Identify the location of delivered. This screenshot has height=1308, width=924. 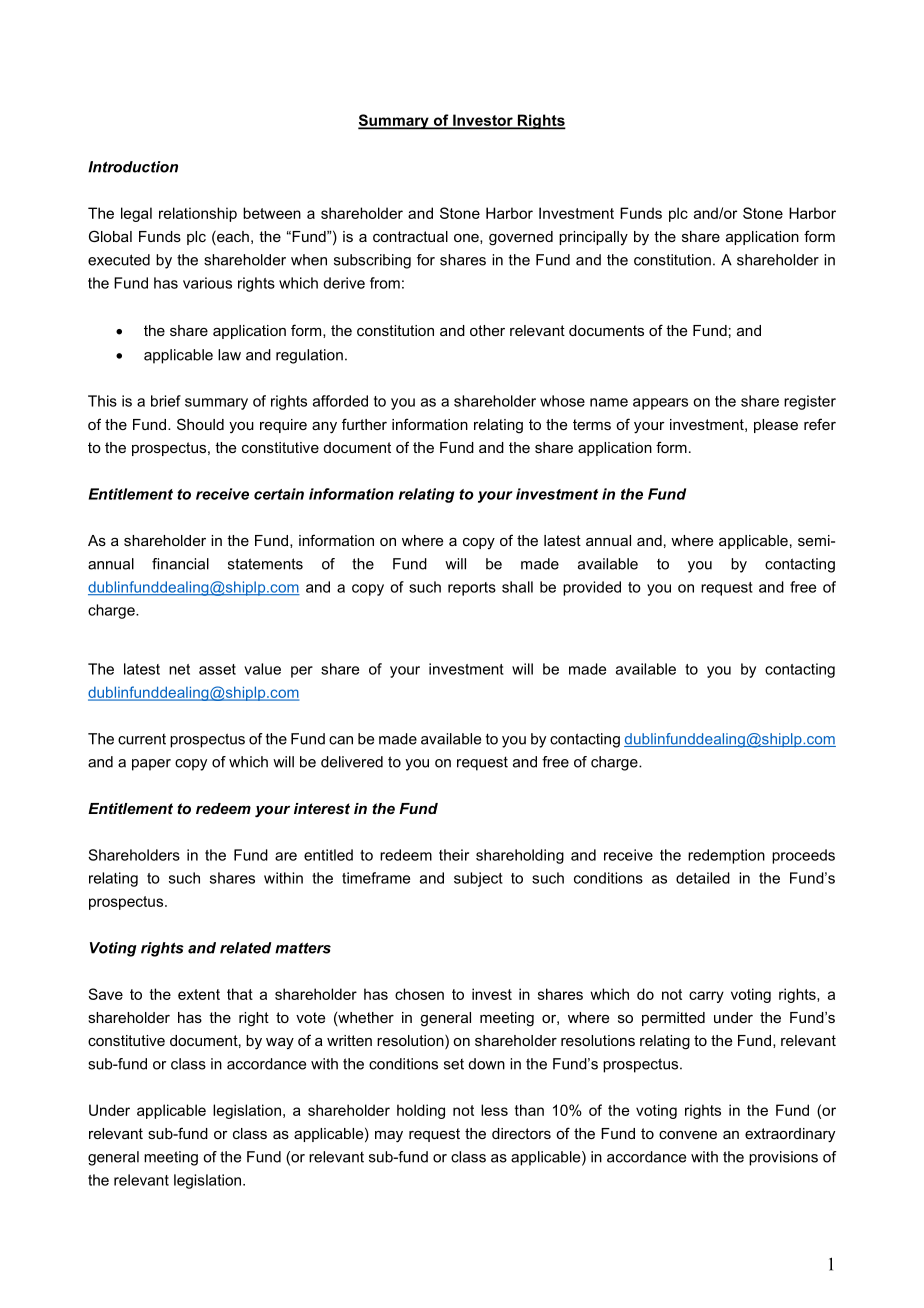
(352, 762).
